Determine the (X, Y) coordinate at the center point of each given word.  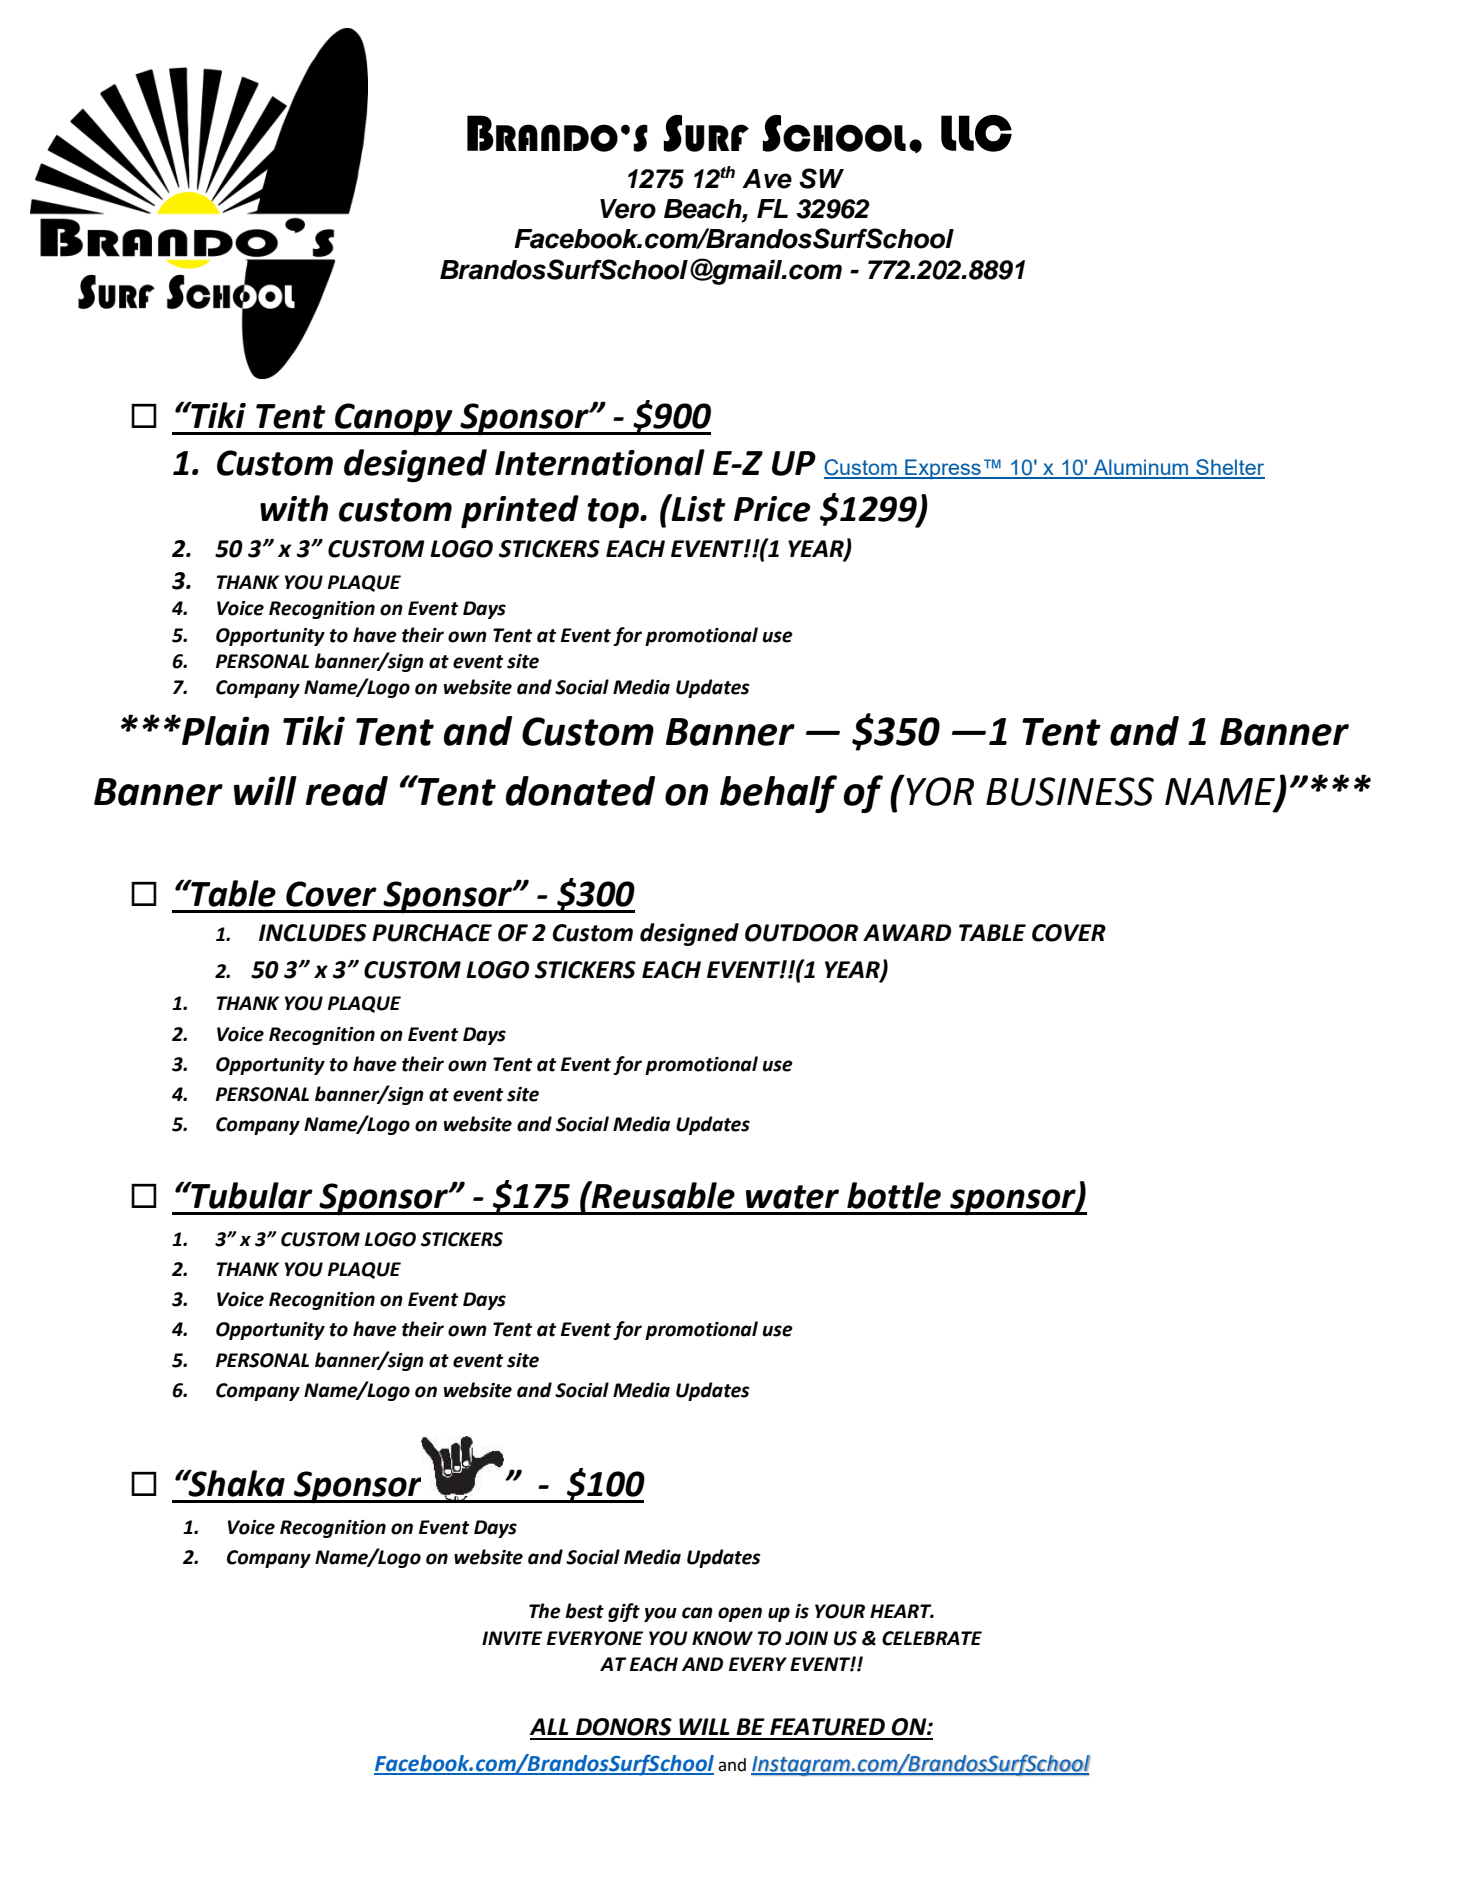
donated (580, 791)
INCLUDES (313, 933)
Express (943, 469)
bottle (894, 1195)
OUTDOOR (801, 933)
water (792, 1197)
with (294, 508)
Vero (628, 209)
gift (624, 1612)
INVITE (512, 1638)
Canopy (394, 419)
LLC (976, 133)
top (614, 513)
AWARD (907, 932)
